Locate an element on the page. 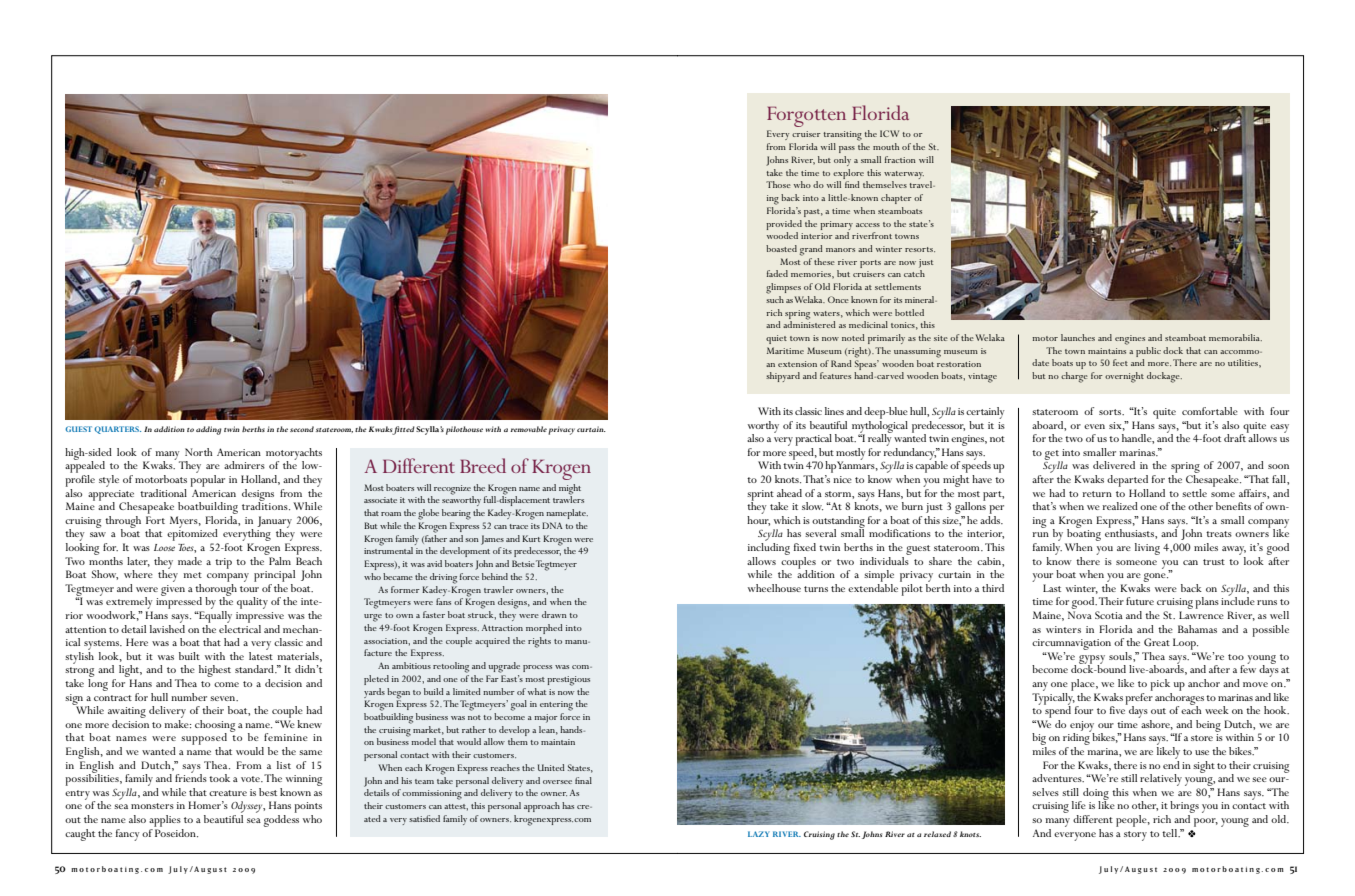 The width and height of the document is (1355, 896). thorough is located at coordinates (216, 589).
